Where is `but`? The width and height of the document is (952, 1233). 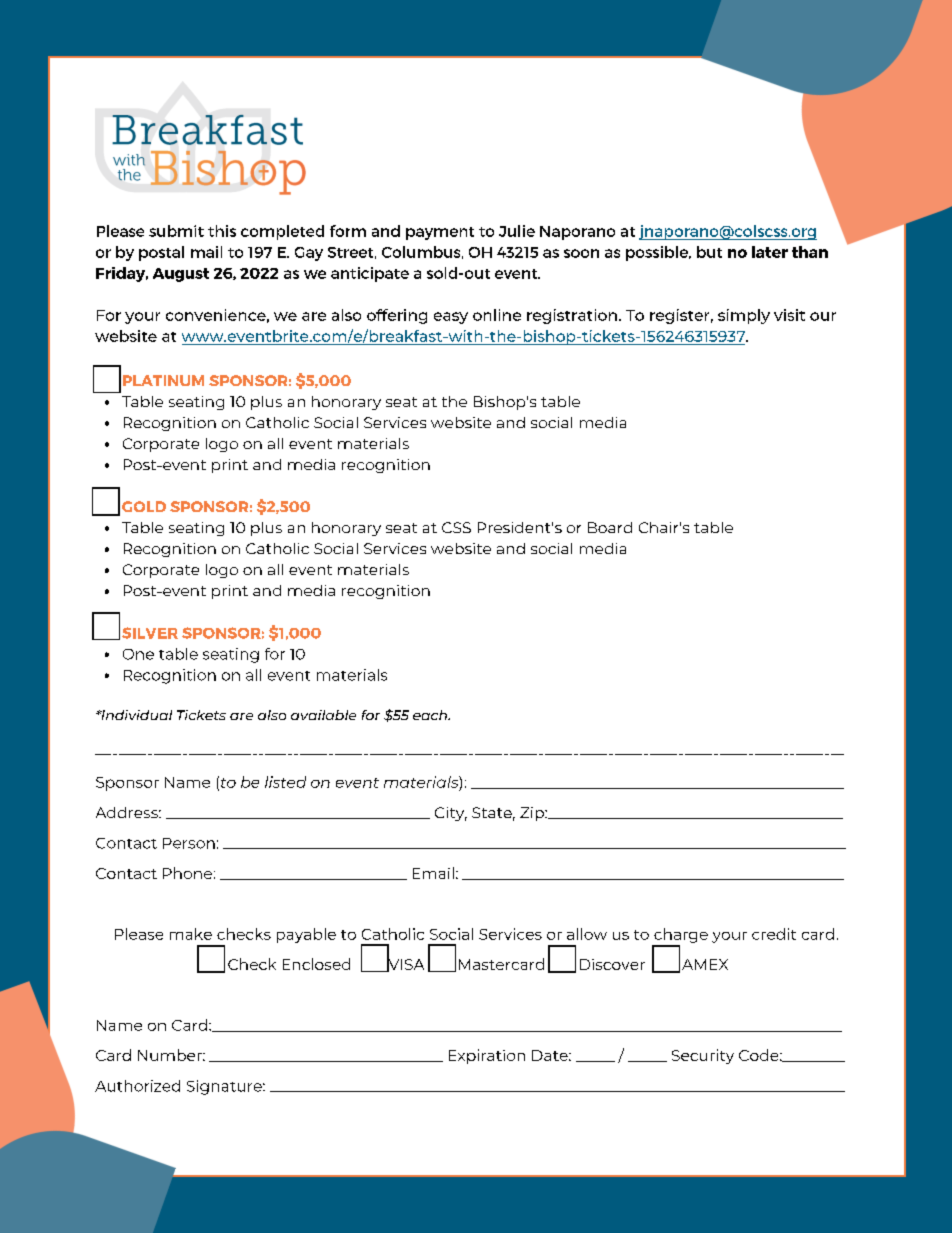 but is located at coordinates (709, 252).
